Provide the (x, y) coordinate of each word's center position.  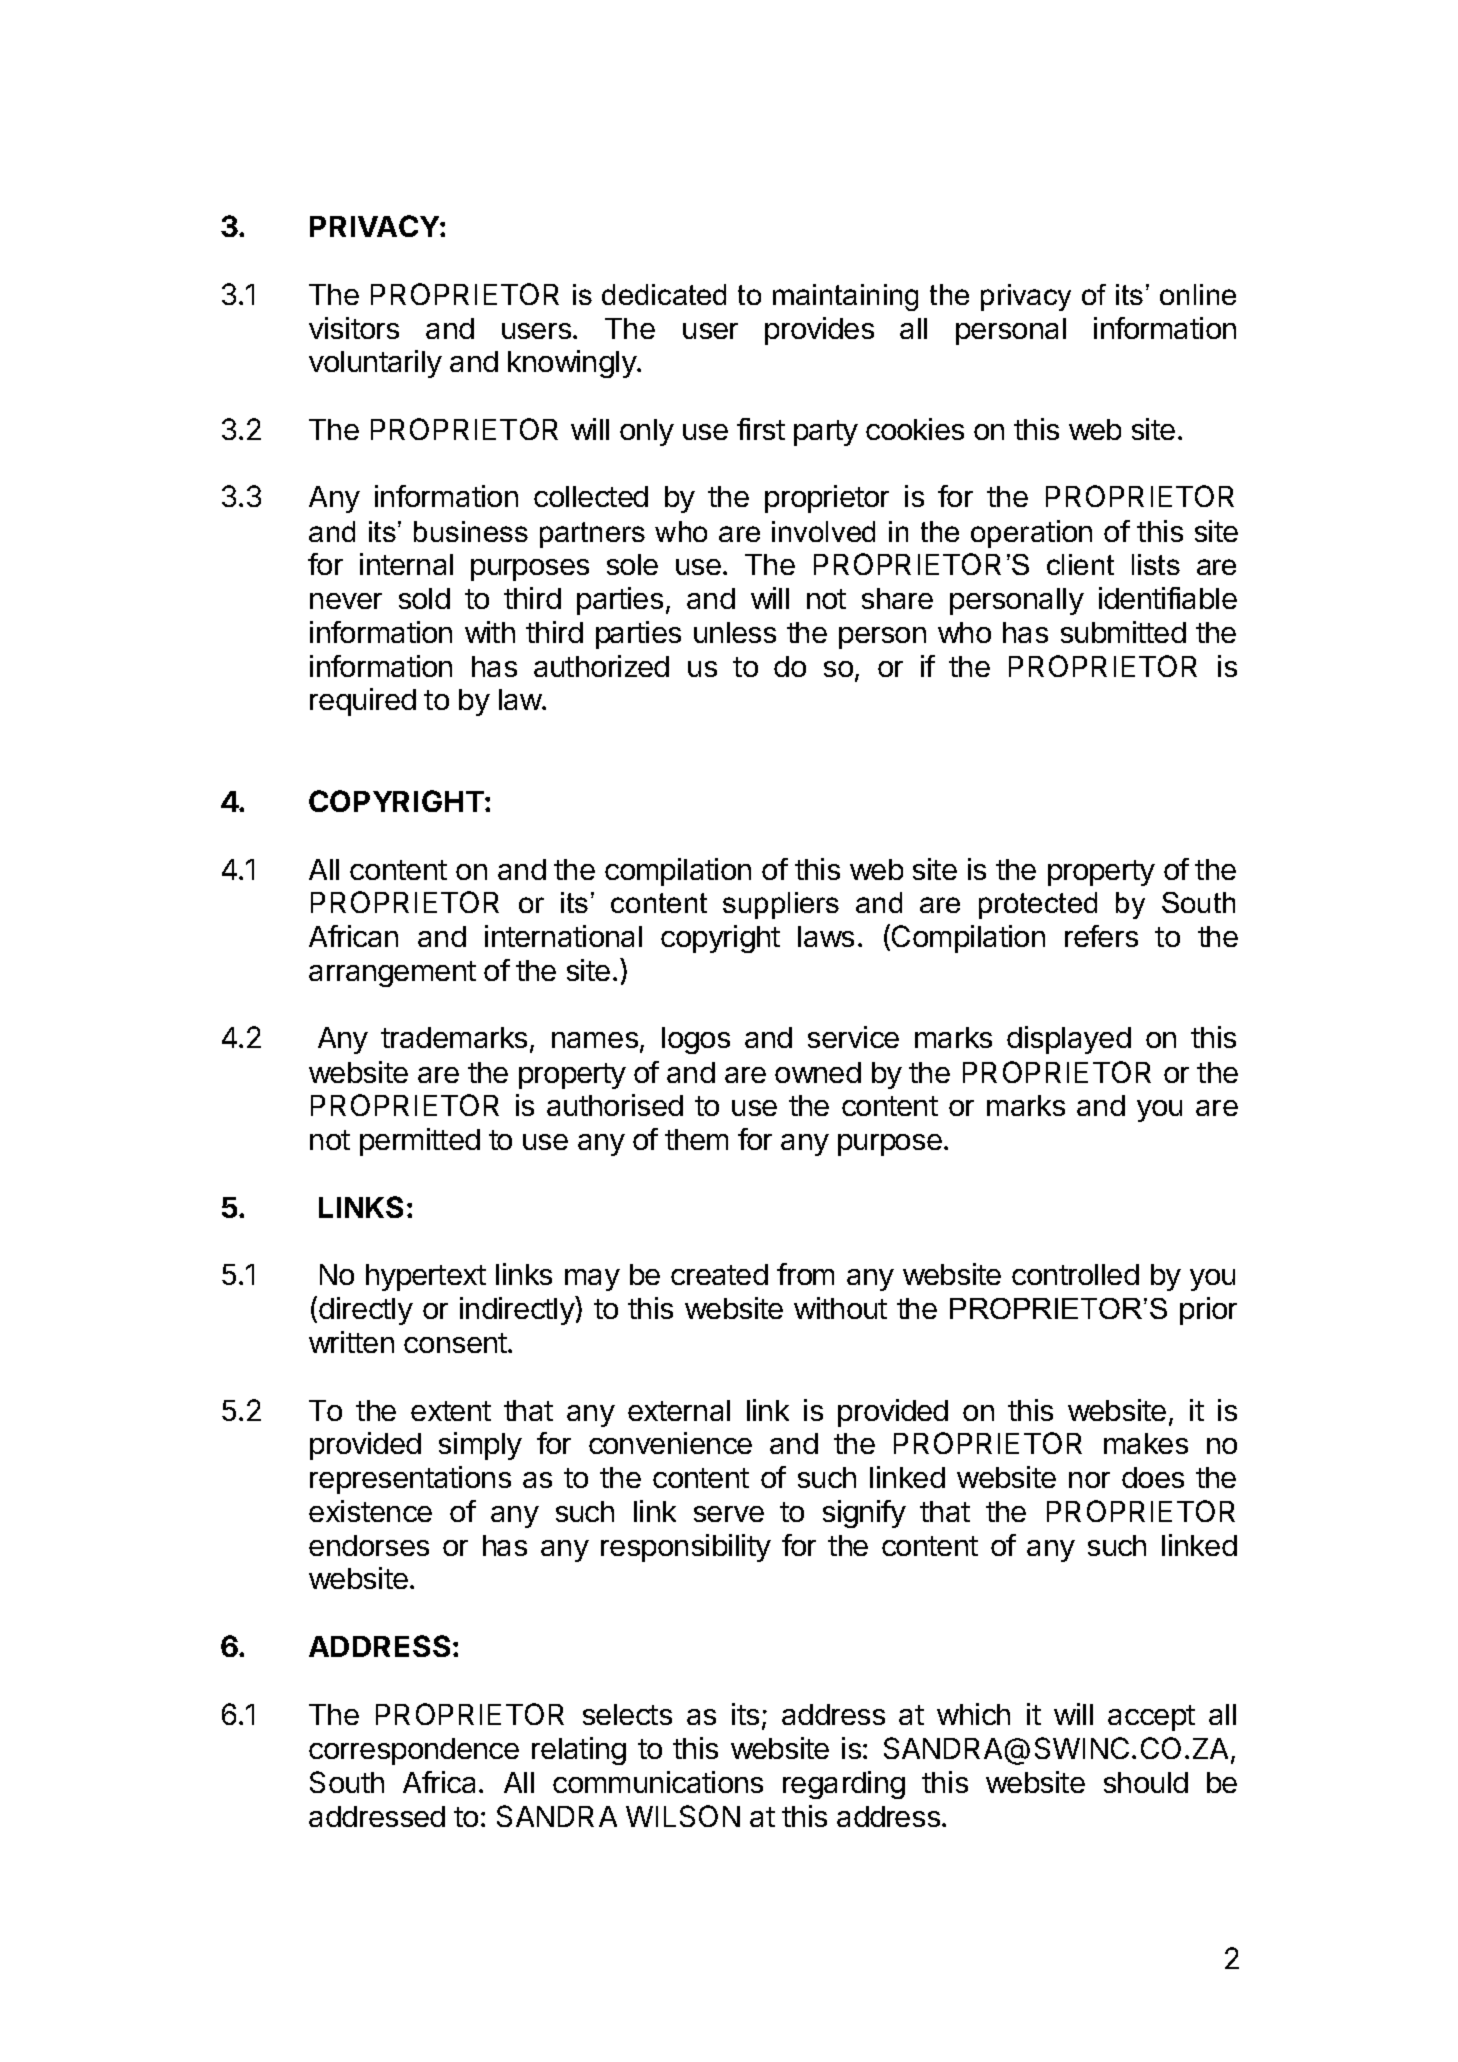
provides (819, 331)
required (363, 702)
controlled (1075, 1274)
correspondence (414, 1751)
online (1198, 294)
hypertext (426, 1277)
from (805, 1274)
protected (1038, 905)
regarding (844, 1785)
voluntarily (375, 364)
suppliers (781, 905)
